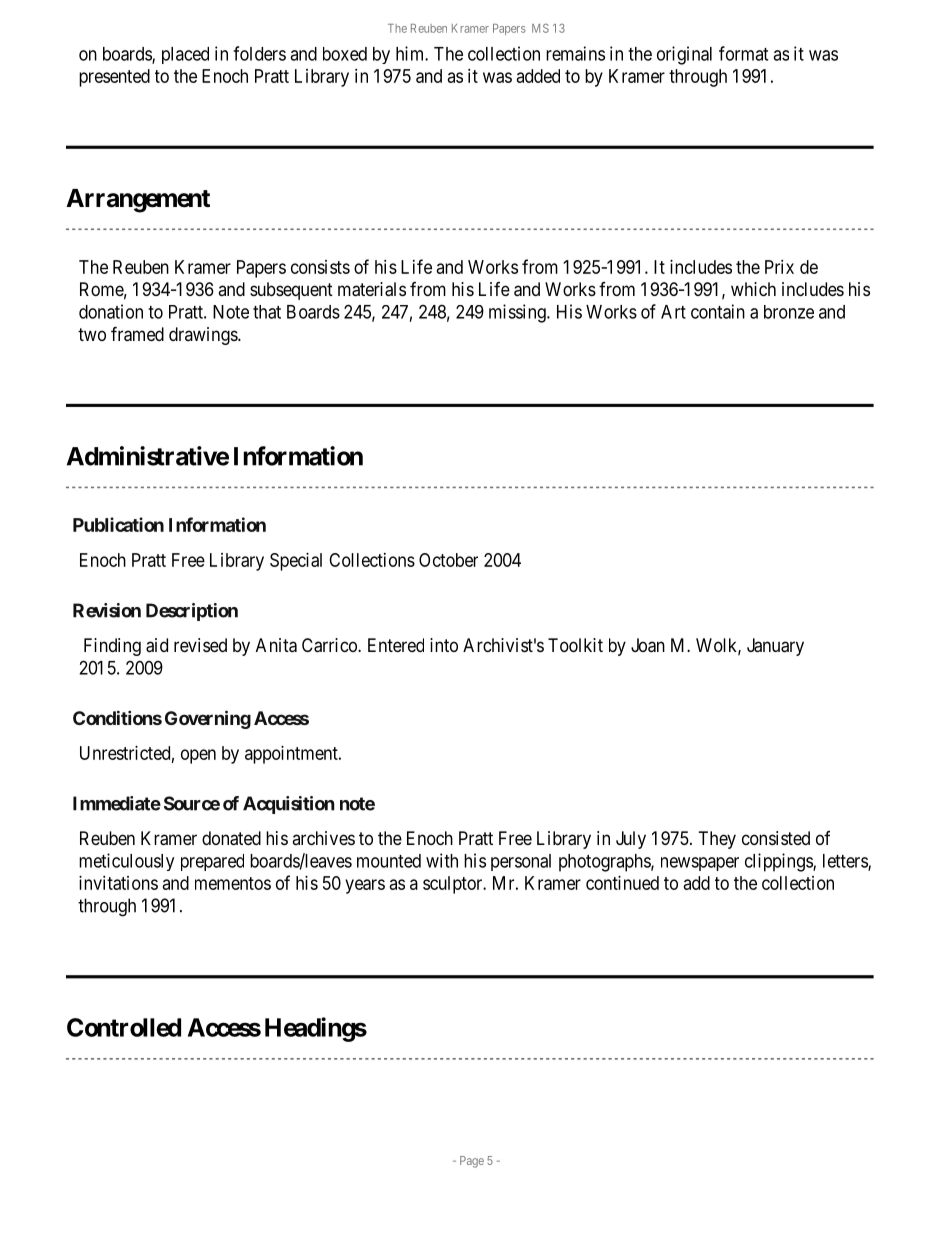 The width and height of the screenshot is (952, 1233). What do you see at coordinates (204, 336) in the screenshot?
I see `drawings` at bounding box center [204, 336].
